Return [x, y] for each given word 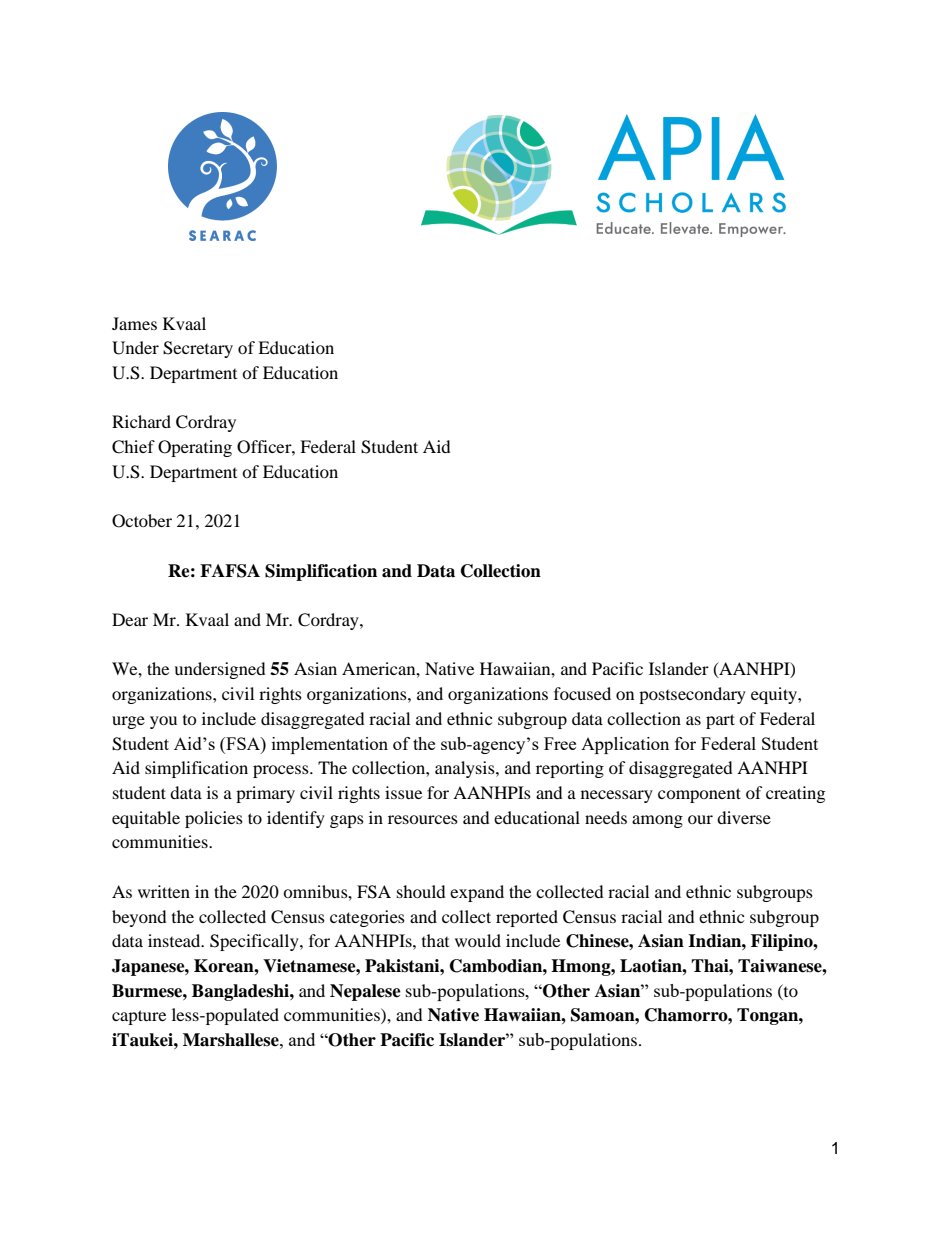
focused [582, 693]
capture [139, 1017]
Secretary [198, 349]
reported [527, 918]
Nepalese [365, 992]
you [163, 722]
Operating [195, 448]
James [134, 323]
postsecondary [692, 695]
